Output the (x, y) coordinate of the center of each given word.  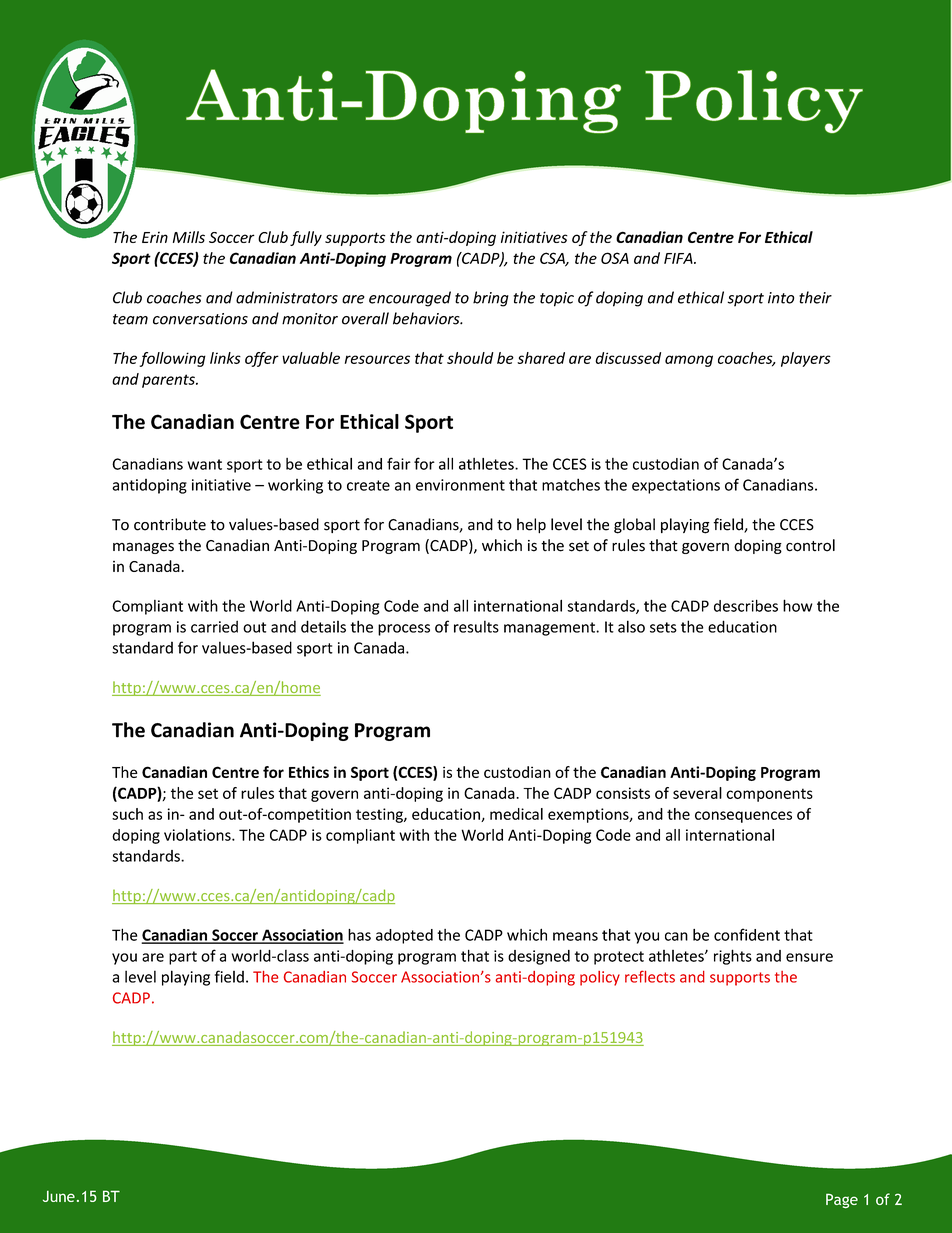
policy (600, 978)
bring (491, 299)
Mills (189, 237)
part (183, 958)
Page (842, 1201)
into (781, 298)
